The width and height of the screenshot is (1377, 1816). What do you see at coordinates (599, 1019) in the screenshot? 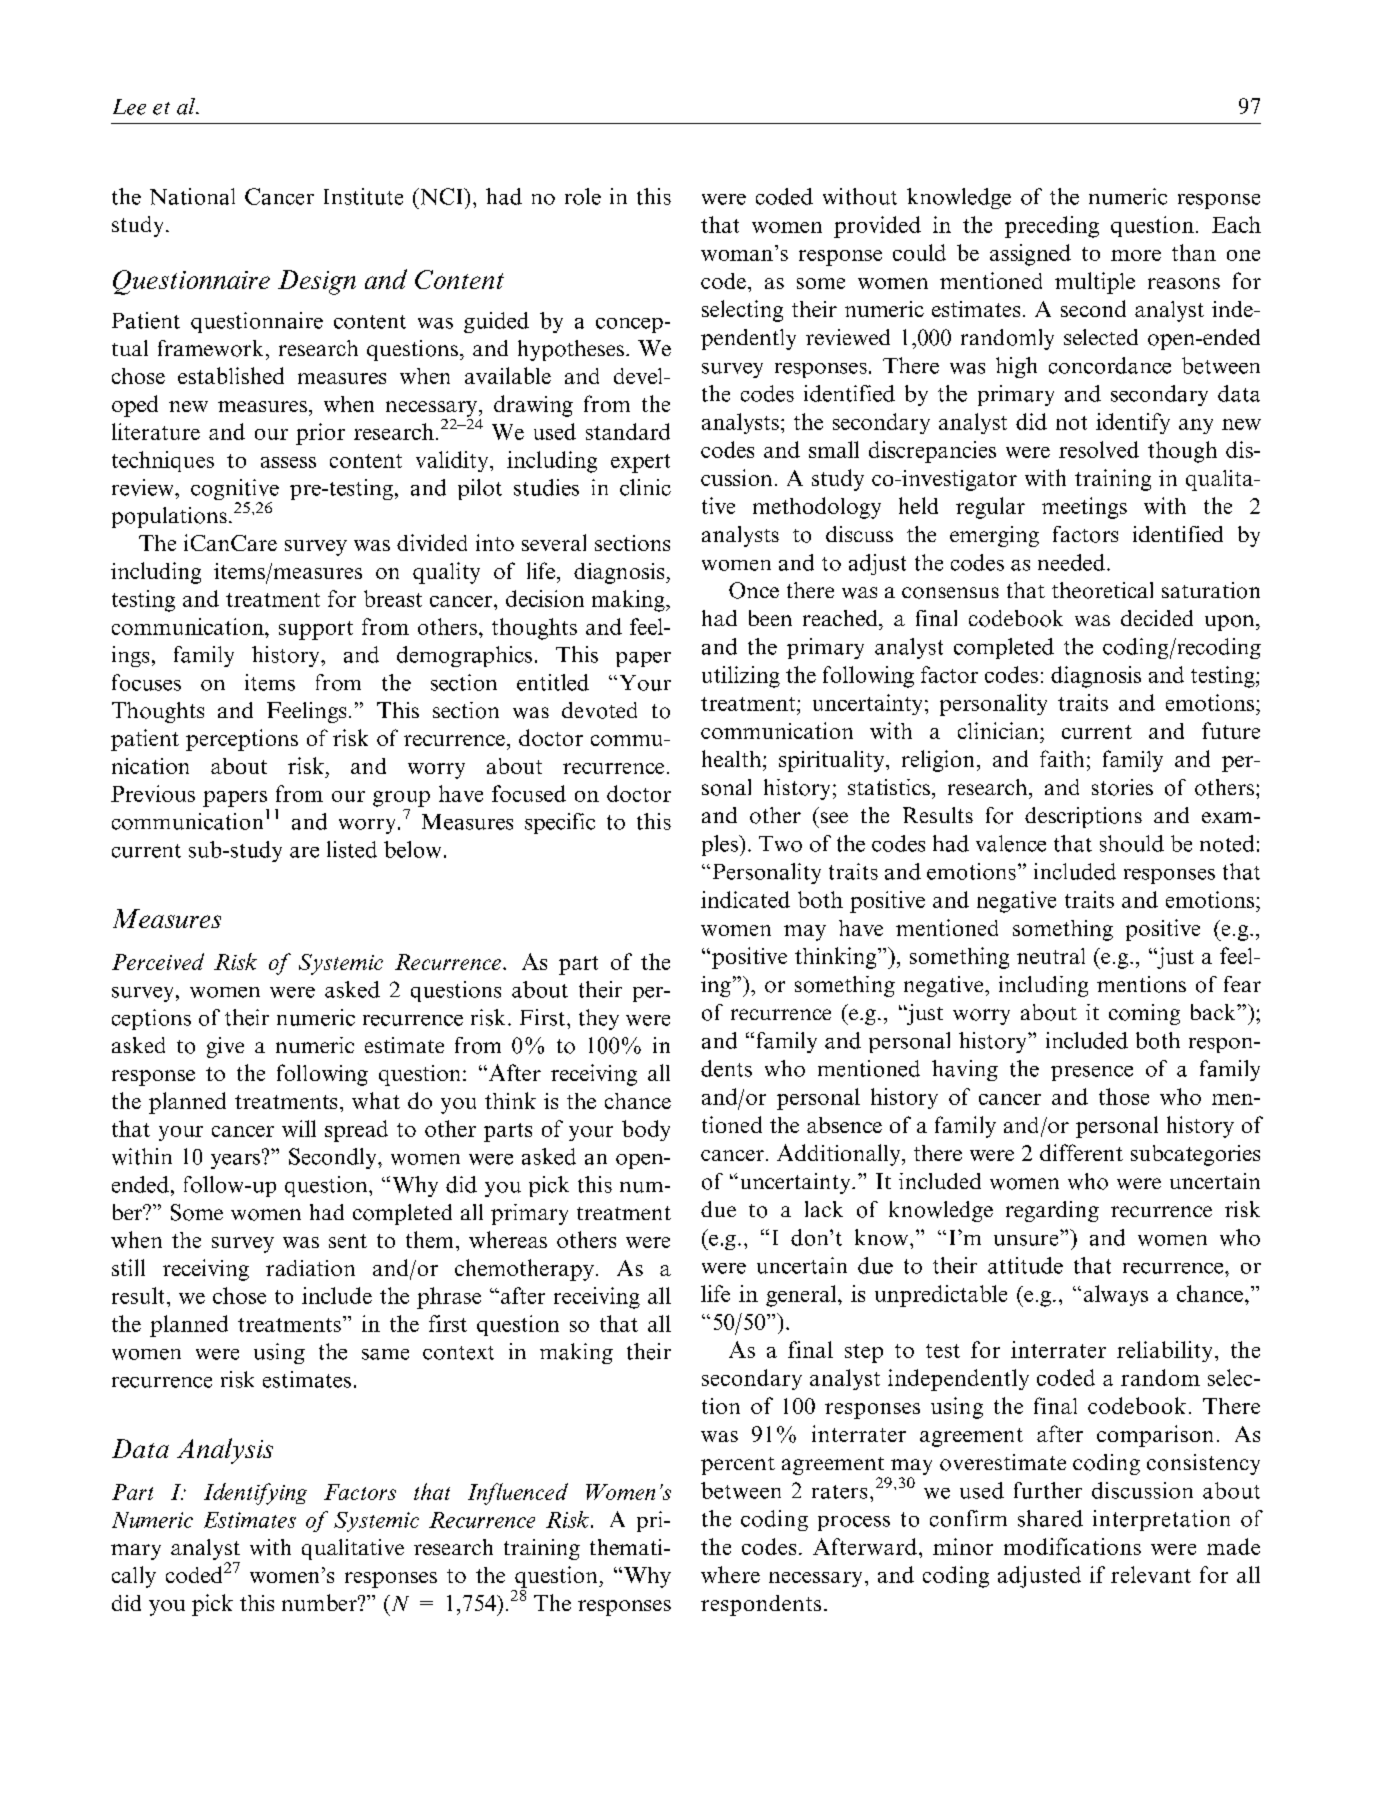
I see `they` at bounding box center [599, 1019].
